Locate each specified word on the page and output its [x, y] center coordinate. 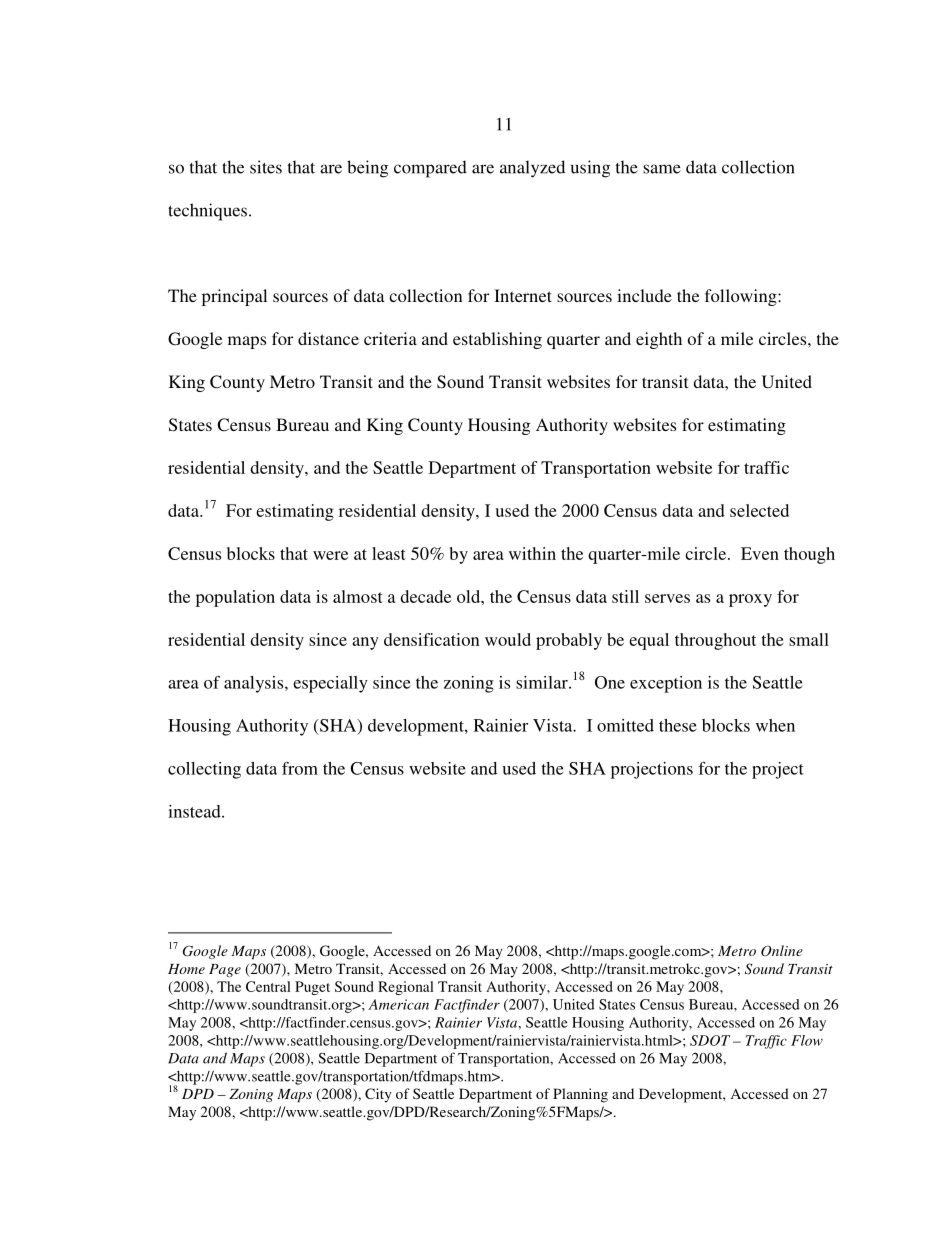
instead [195, 811]
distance [328, 338]
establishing [497, 340]
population [235, 598]
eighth [659, 340]
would [508, 639]
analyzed [532, 169]
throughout [715, 641]
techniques [207, 212]
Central [268, 986]
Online [782, 951]
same [662, 169]
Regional [406, 988]
